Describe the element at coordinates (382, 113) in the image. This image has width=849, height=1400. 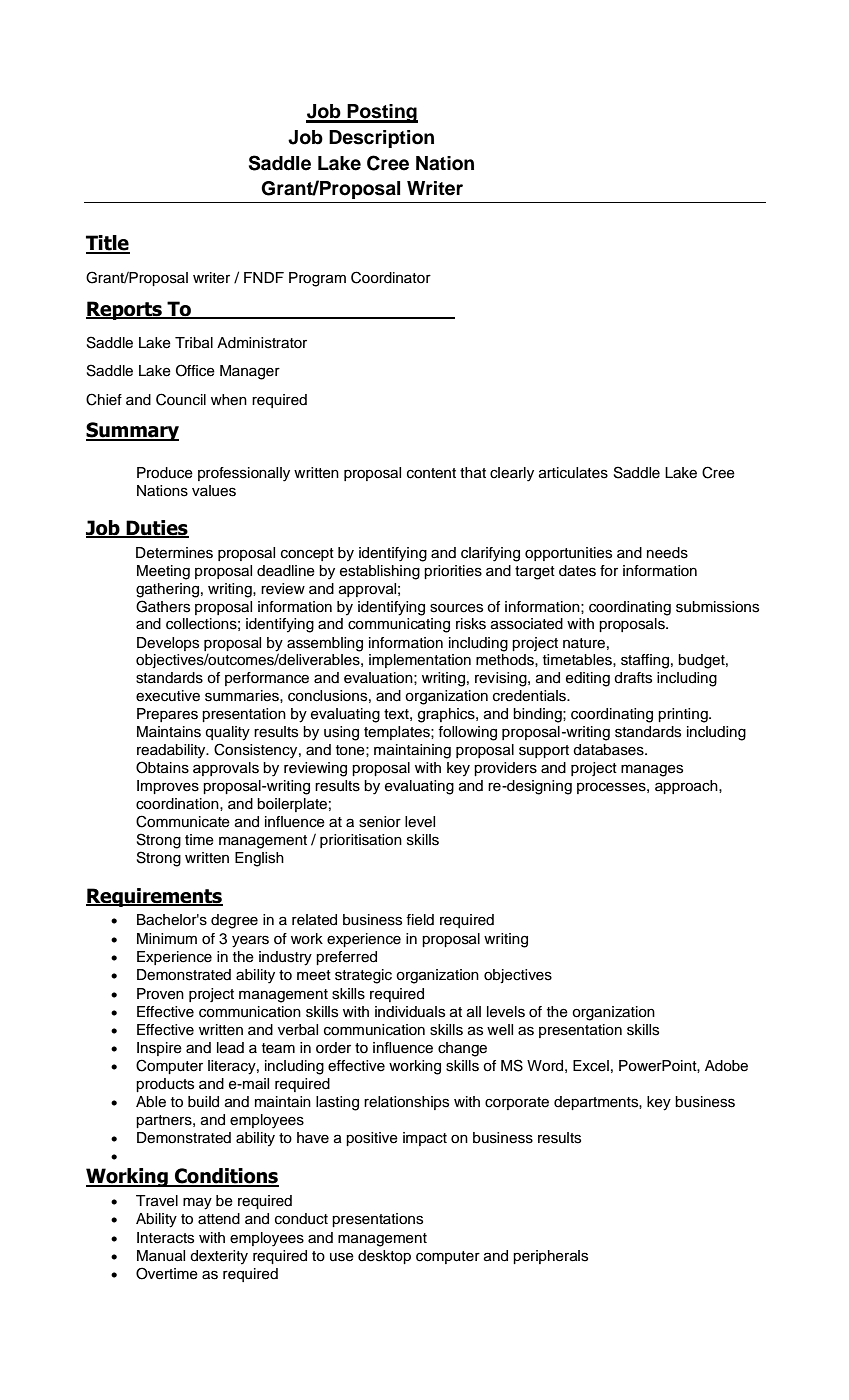
I see `Posting` at that location.
